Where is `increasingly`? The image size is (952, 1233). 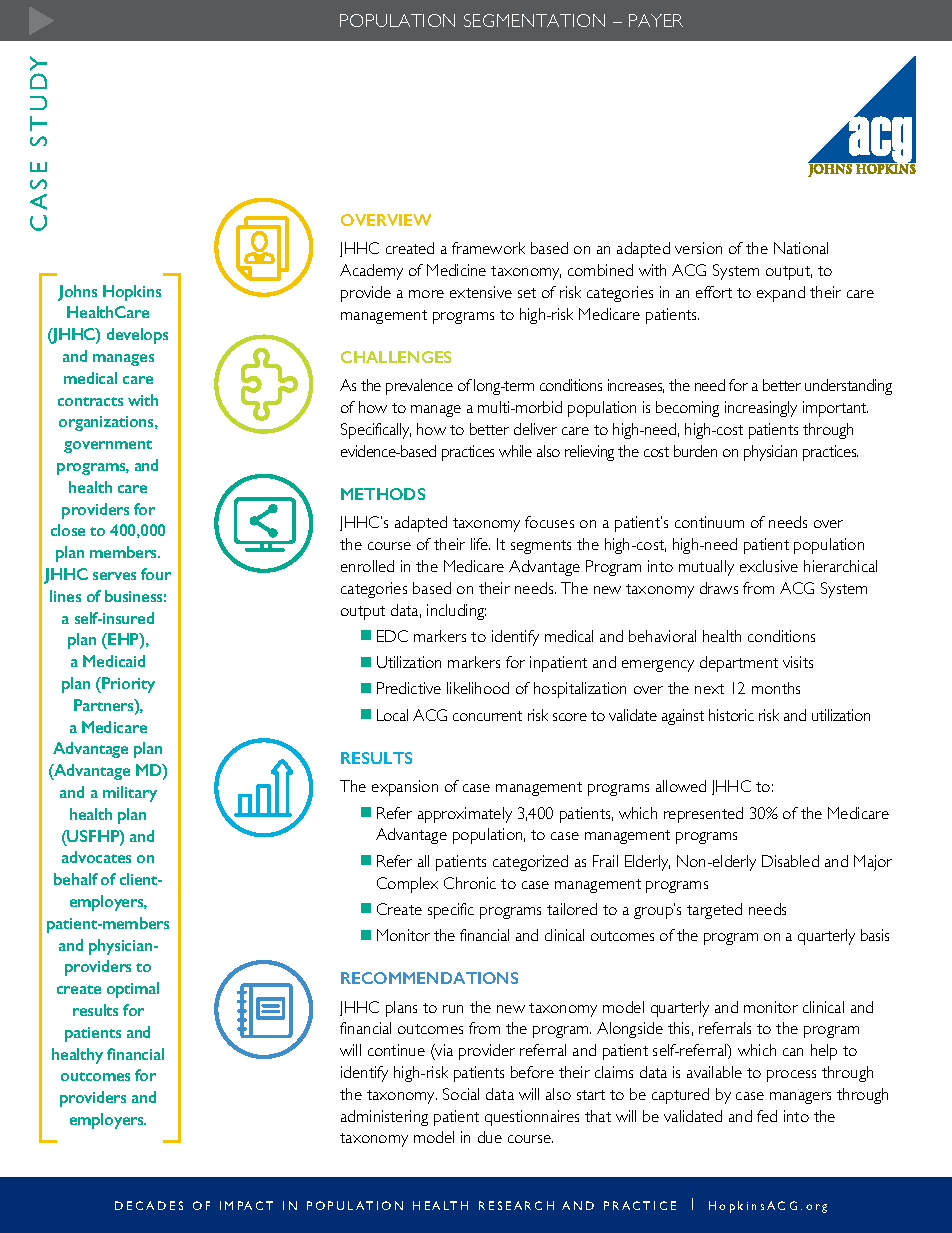
increasingly is located at coordinates (761, 409).
